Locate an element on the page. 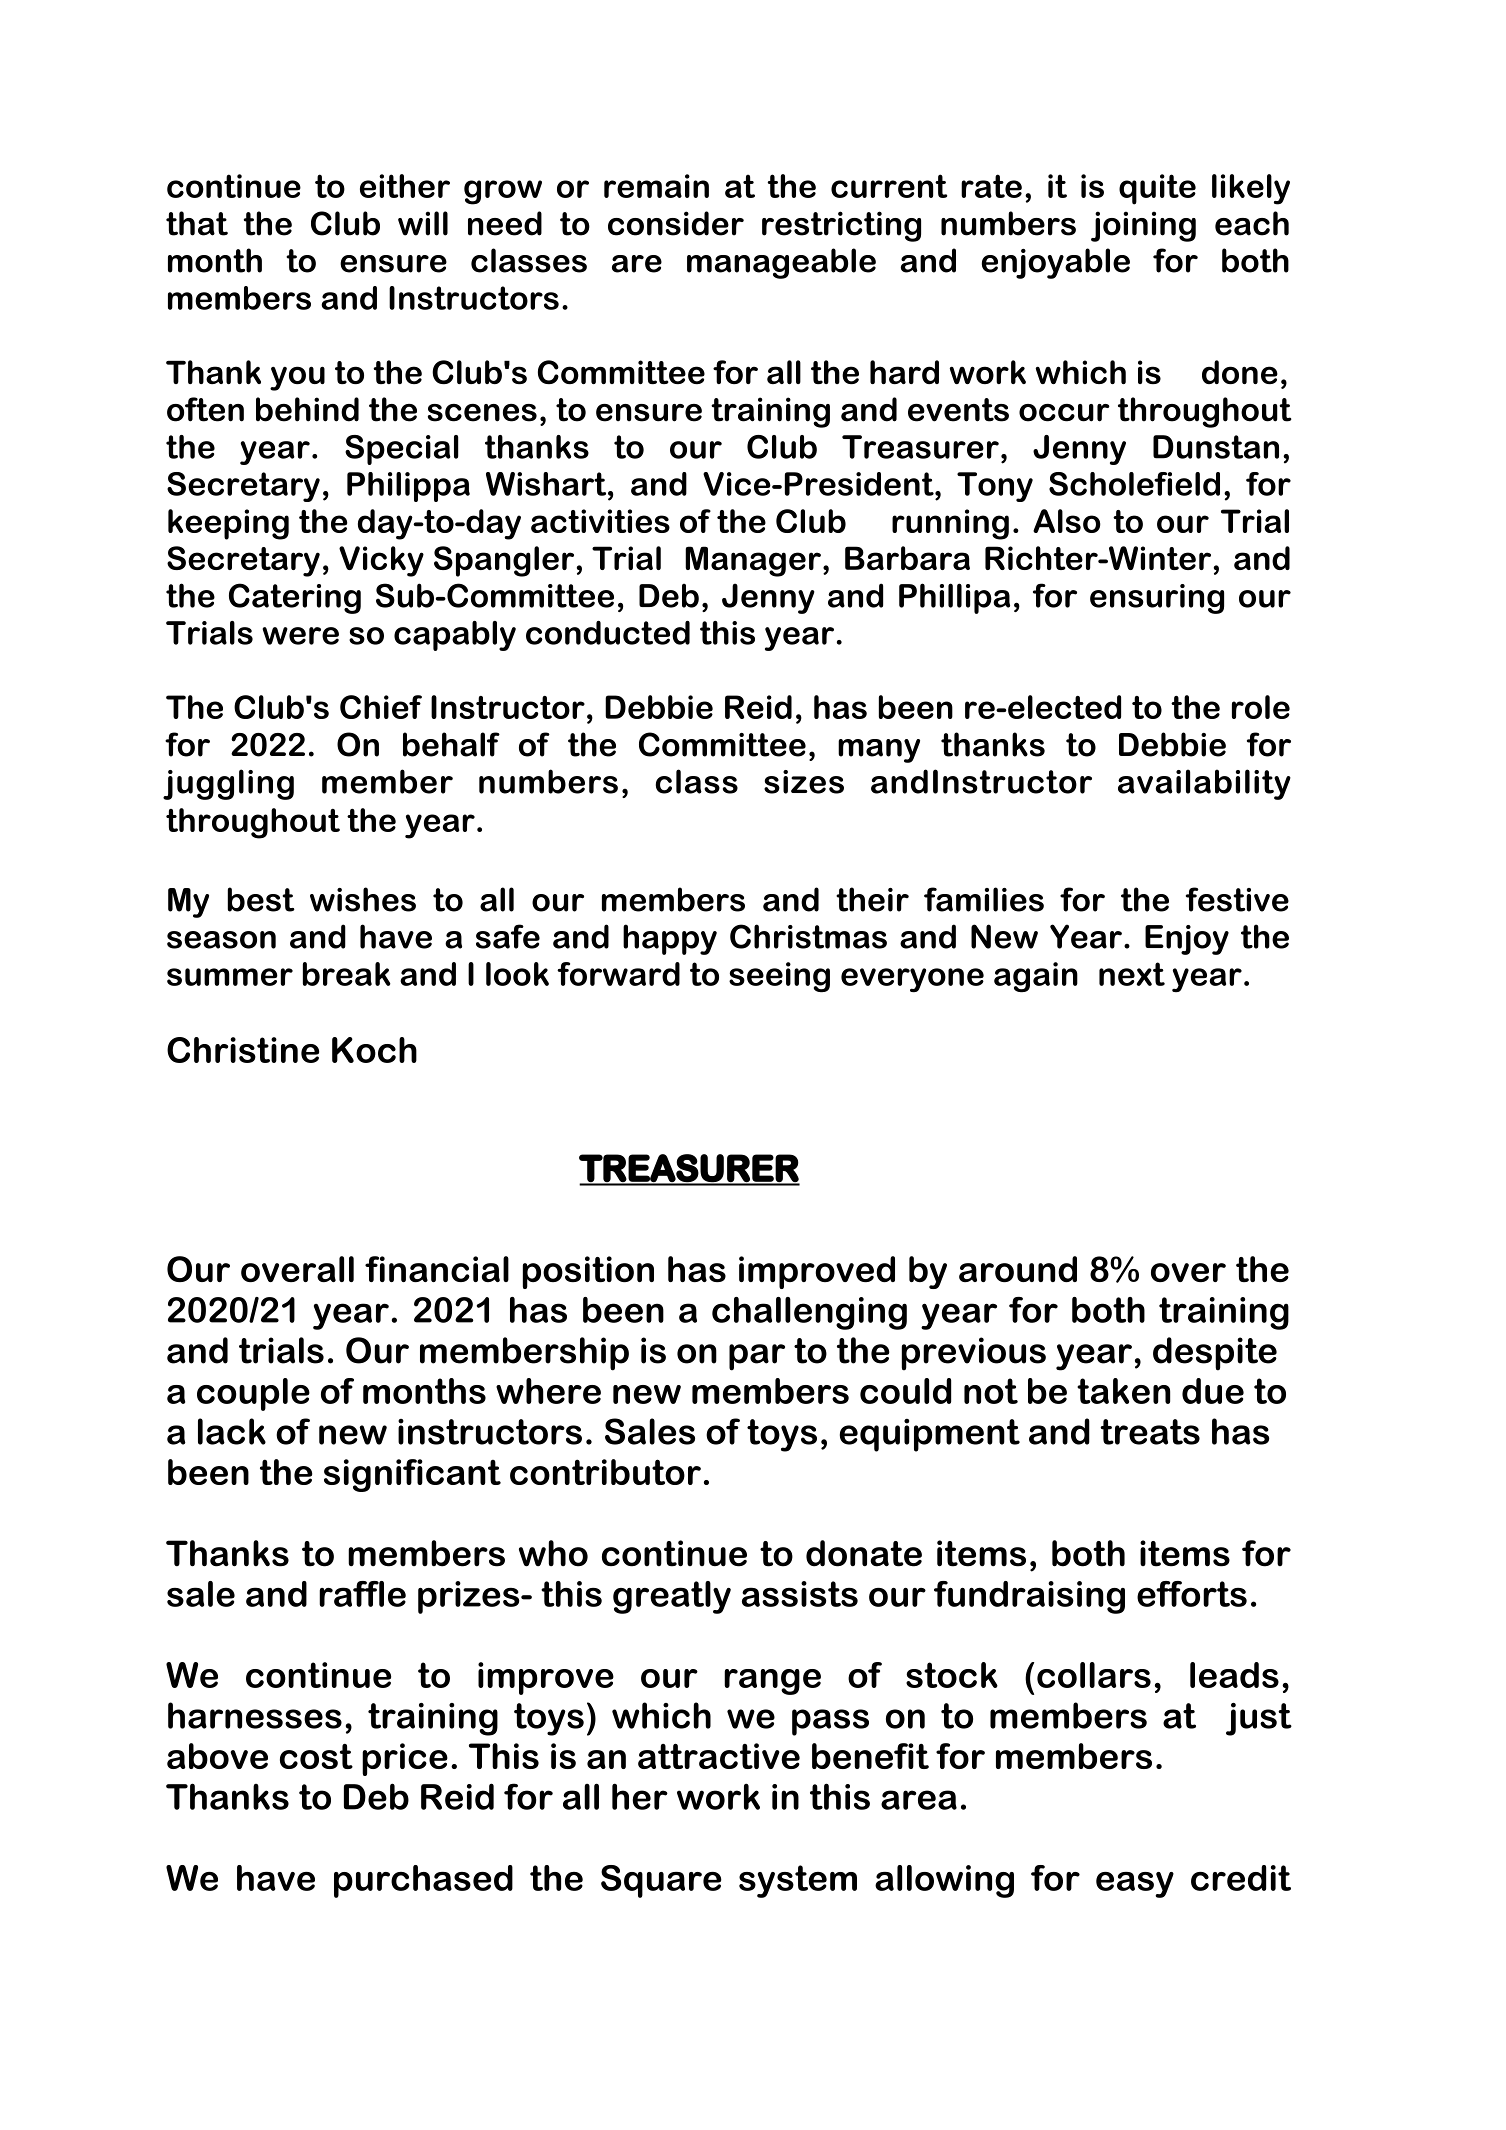  Vicky is located at coordinates (381, 561).
